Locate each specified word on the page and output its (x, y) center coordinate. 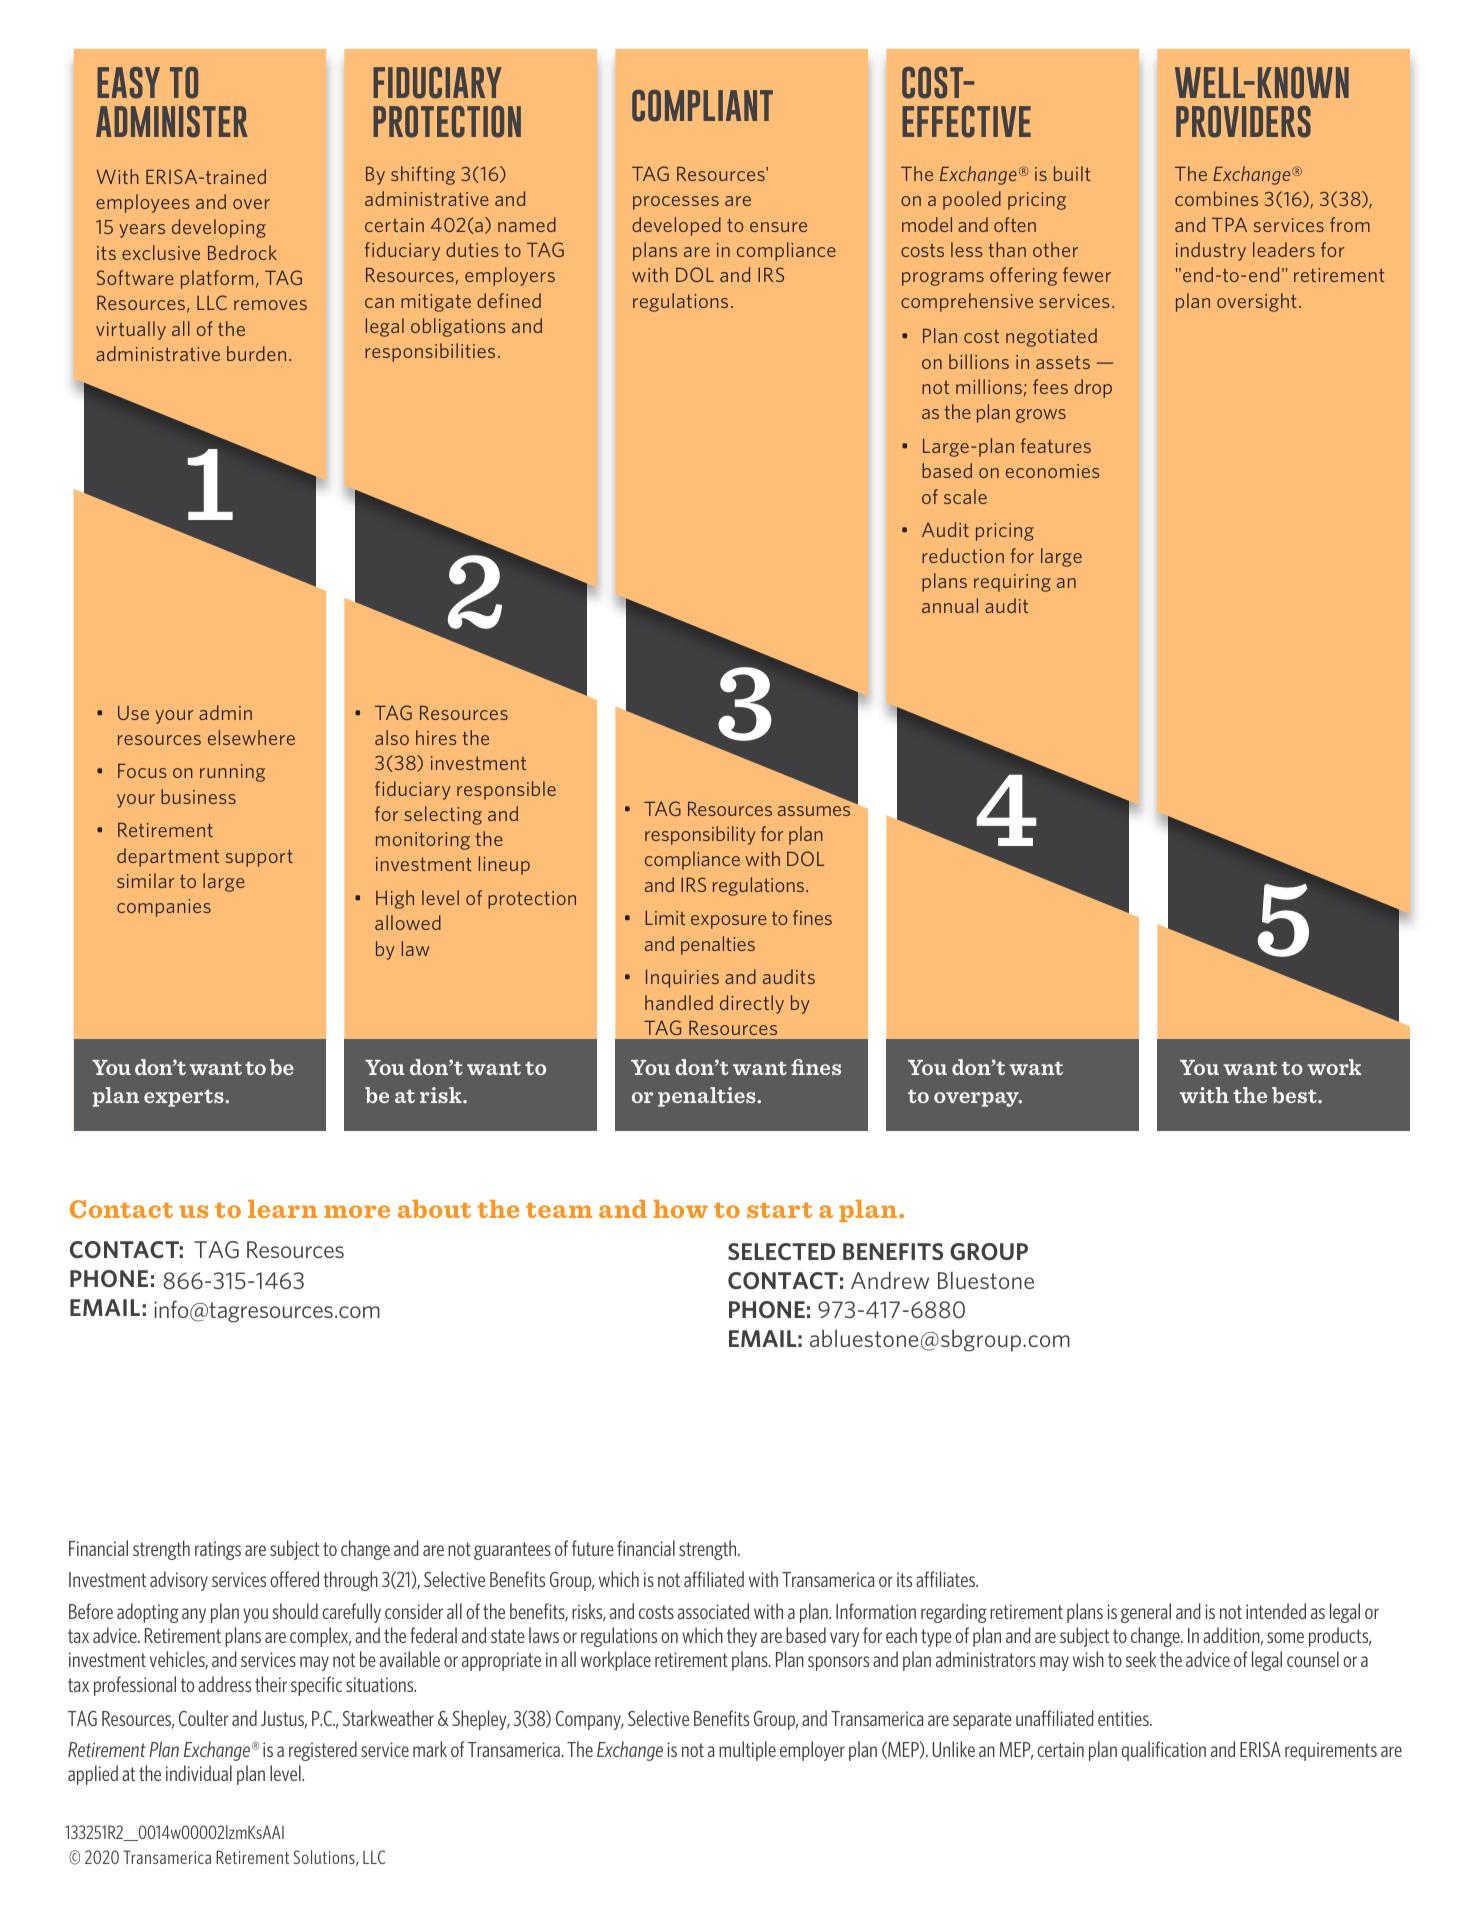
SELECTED (781, 1251)
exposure (729, 922)
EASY (128, 83)
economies (1052, 471)
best (1295, 1095)
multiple (747, 1751)
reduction (963, 555)
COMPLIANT (702, 106)
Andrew (890, 1280)
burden (256, 353)
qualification (1163, 1751)
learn (282, 1209)
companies (164, 908)
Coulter (203, 1718)
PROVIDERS (1243, 122)
